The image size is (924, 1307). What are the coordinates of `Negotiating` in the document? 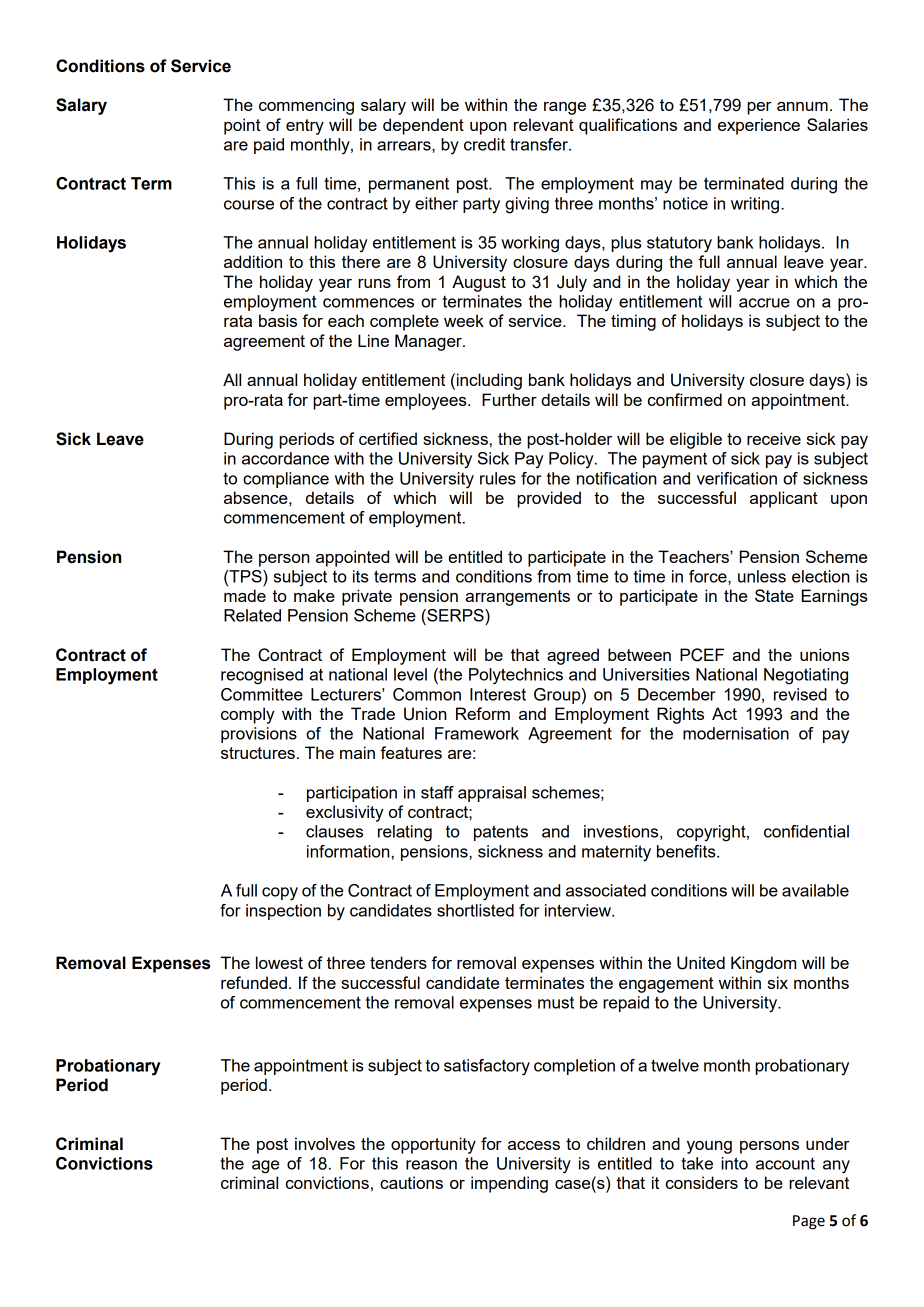 It's located at (806, 676).
